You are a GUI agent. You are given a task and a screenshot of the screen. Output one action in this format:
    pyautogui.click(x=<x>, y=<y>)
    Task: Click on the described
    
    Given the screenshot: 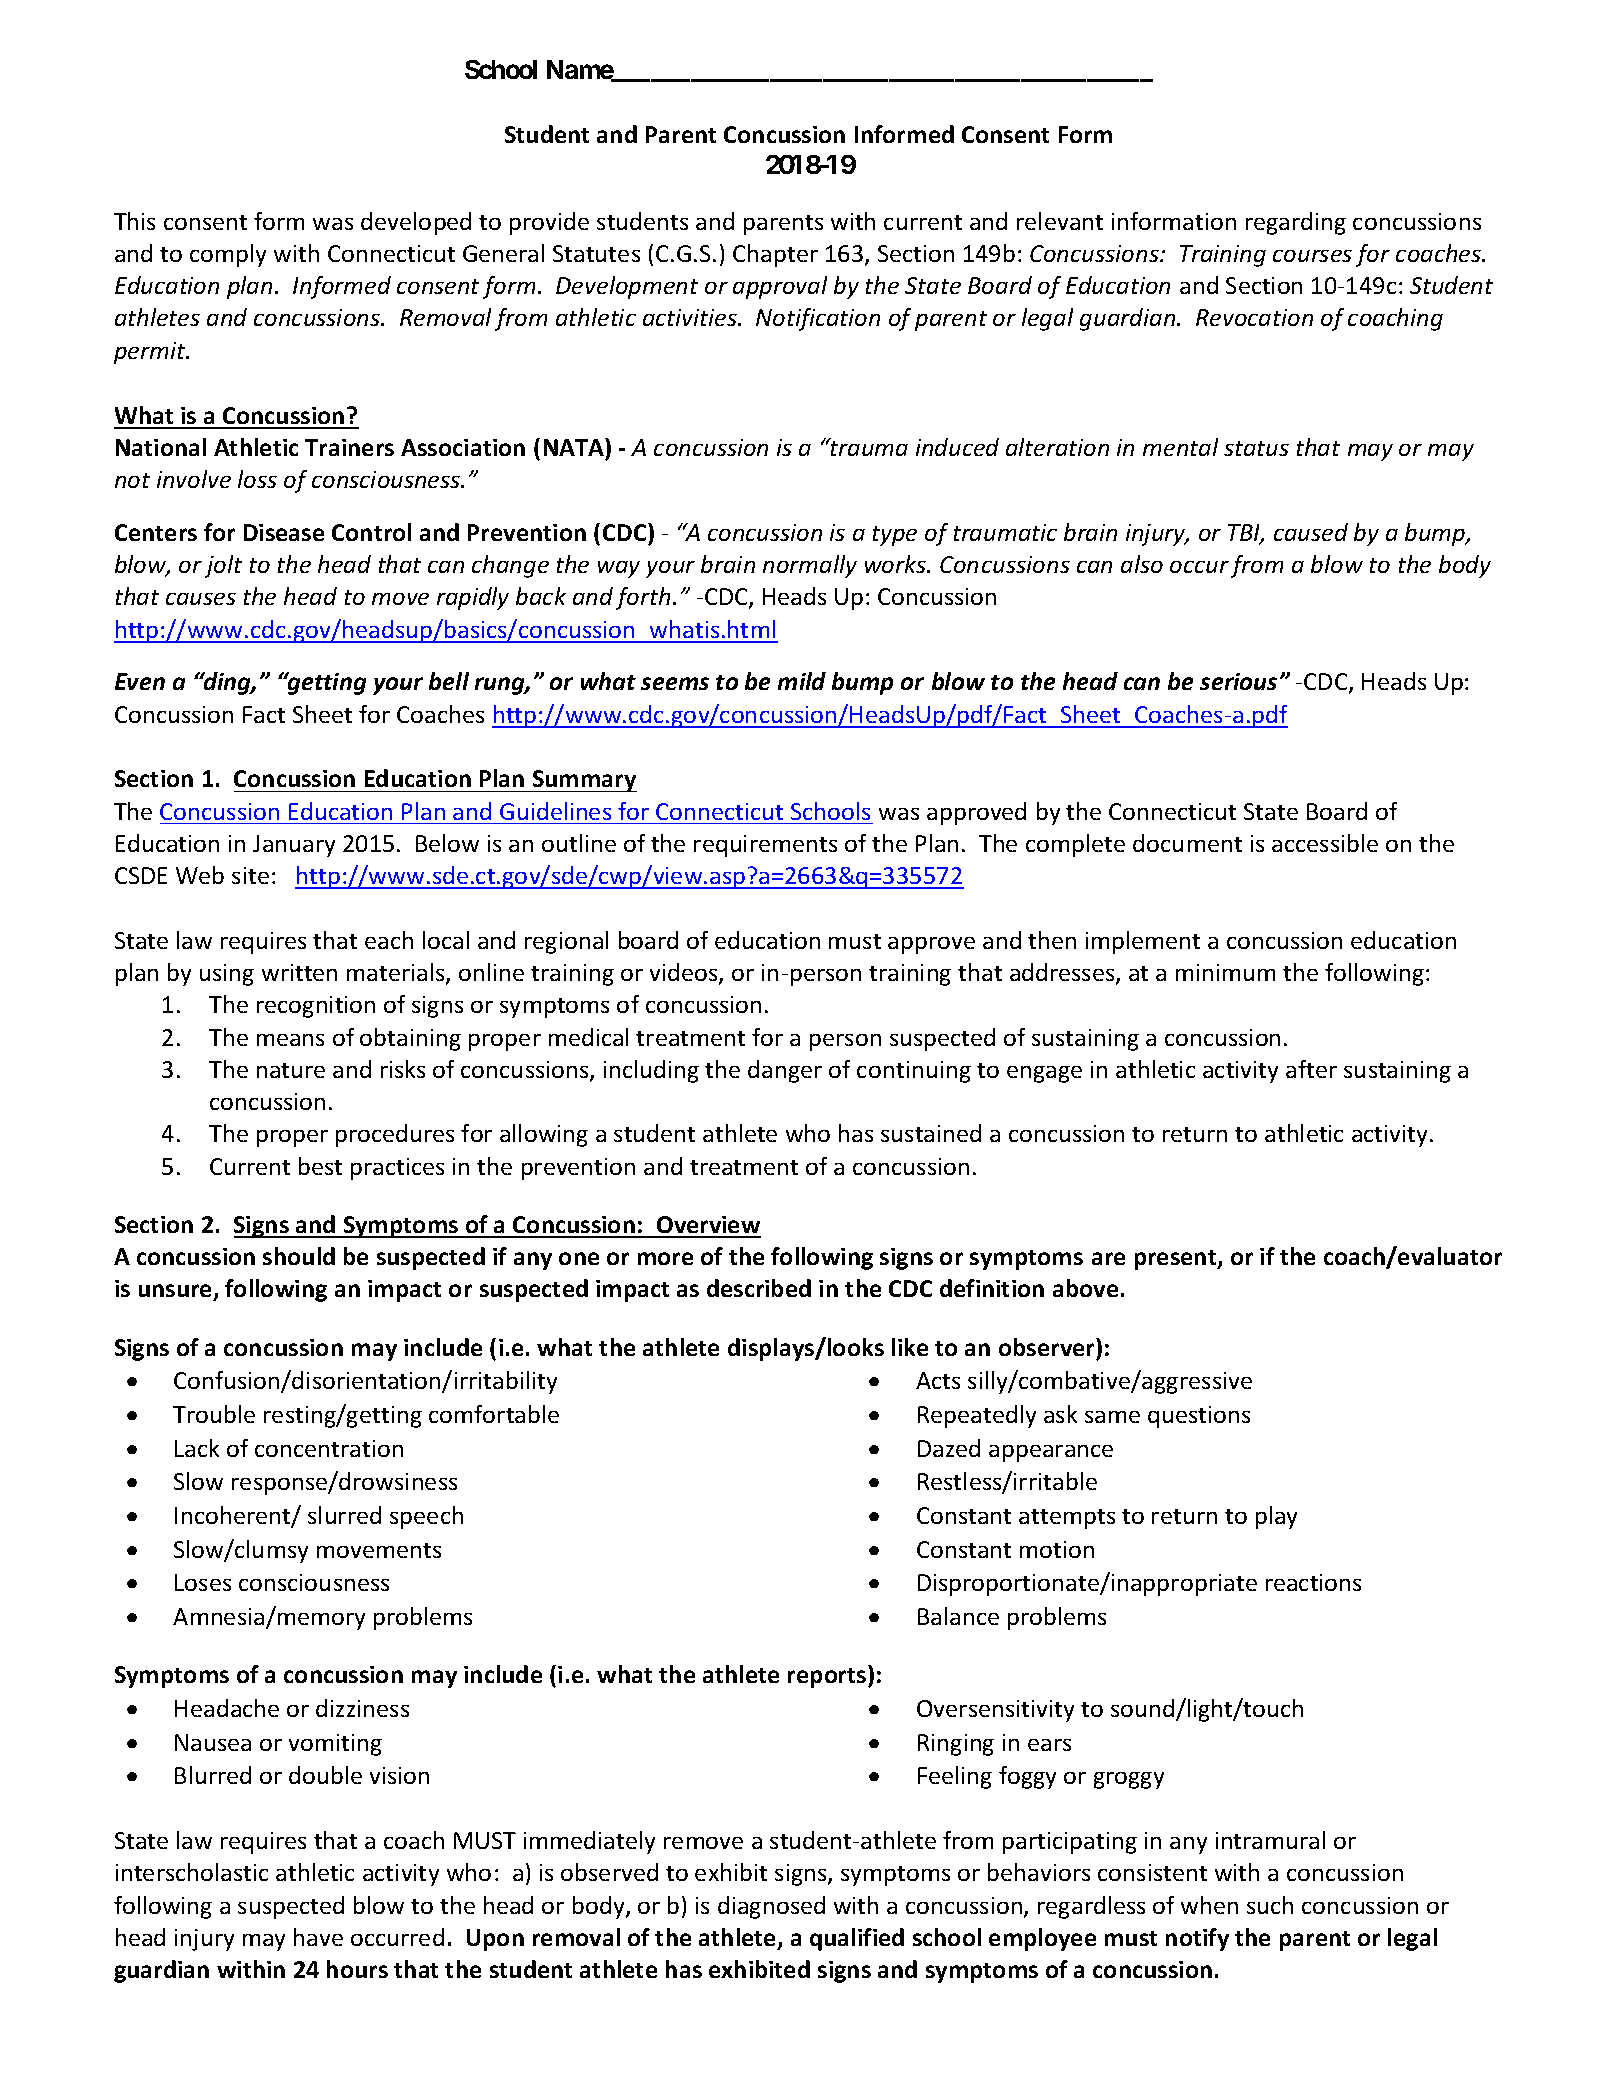 What is the action you would take?
    pyautogui.click(x=759, y=1288)
